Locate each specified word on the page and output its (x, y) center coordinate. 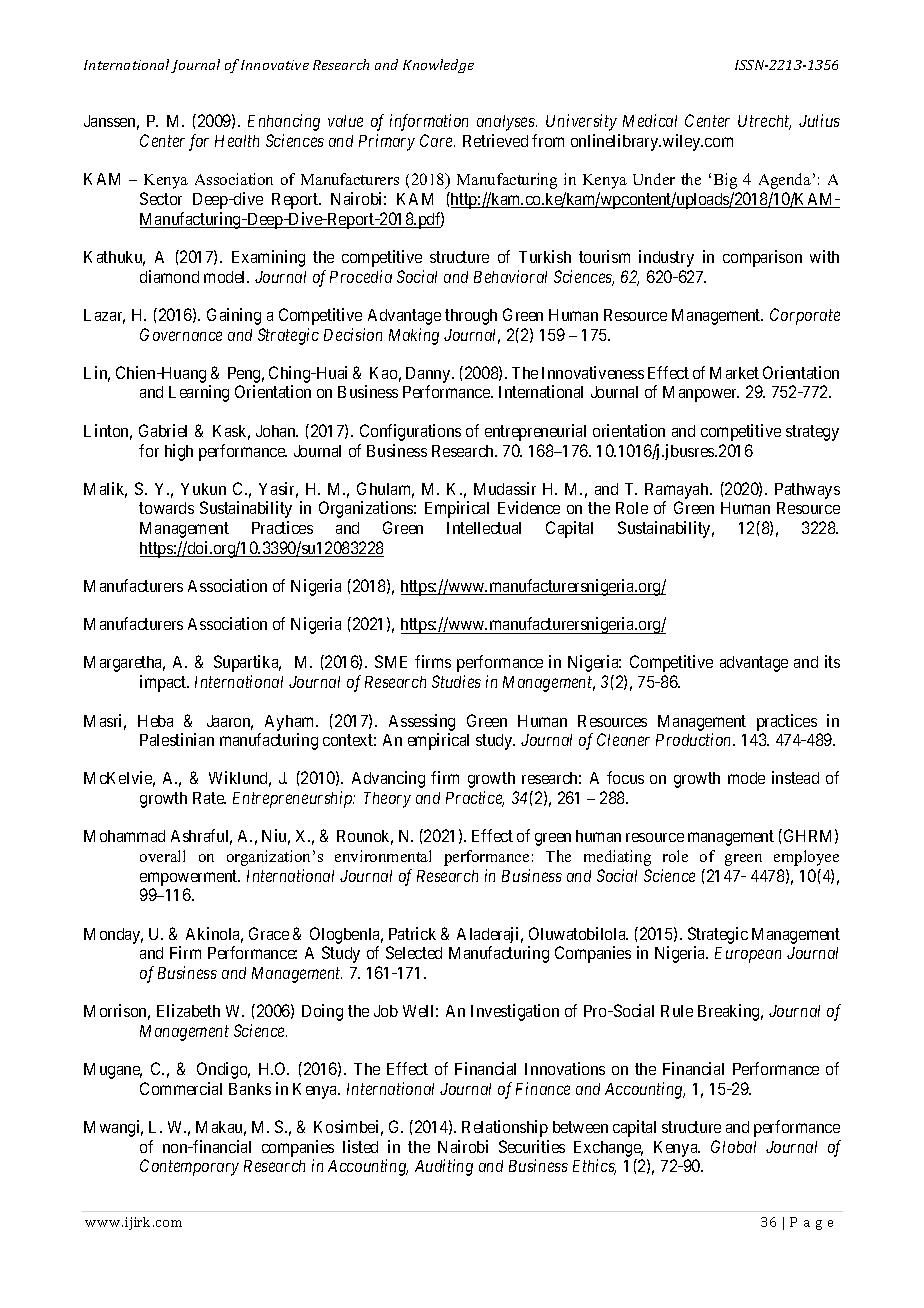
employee (806, 858)
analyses (507, 123)
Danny (429, 375)
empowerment (190, 878)
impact (164, 683)
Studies (456, 681)
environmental (383, 856)
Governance (181, 334)
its (832, 661)
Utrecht (764, 122)
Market (734, 373)
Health (237, 141)
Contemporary (189, 1167)
